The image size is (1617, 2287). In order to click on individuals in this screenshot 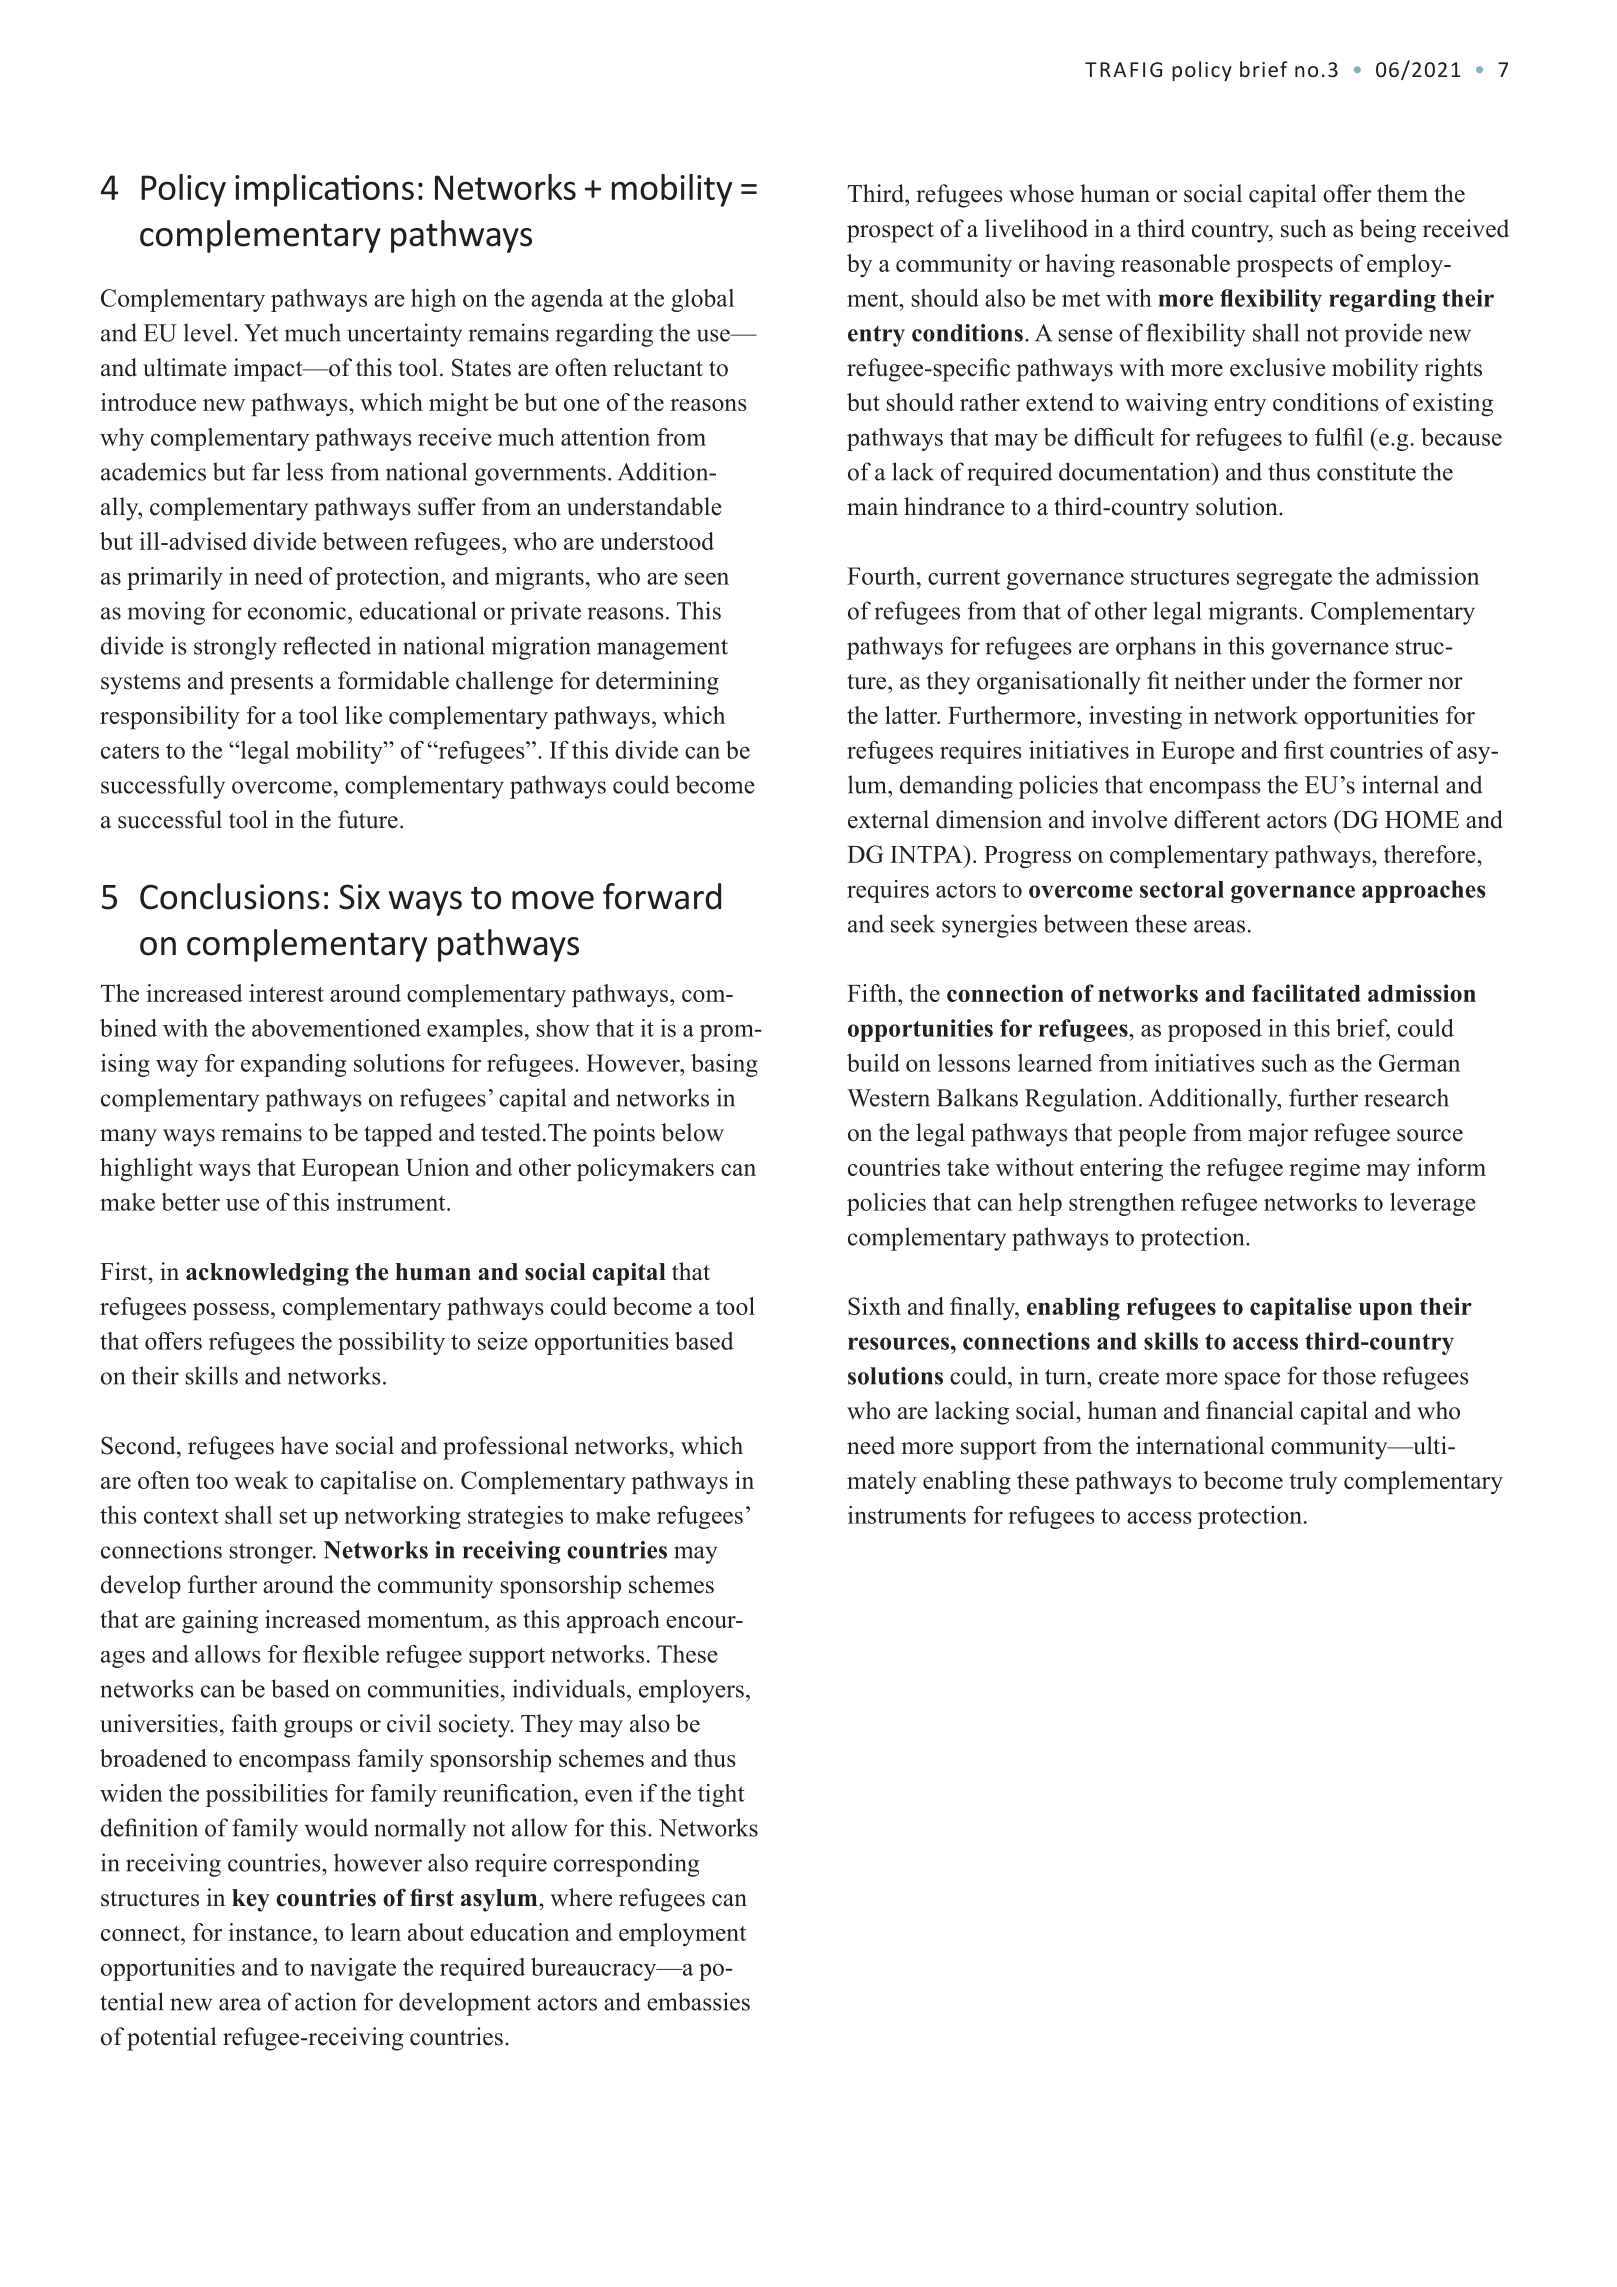, I will do `click(569, 1688)`.
